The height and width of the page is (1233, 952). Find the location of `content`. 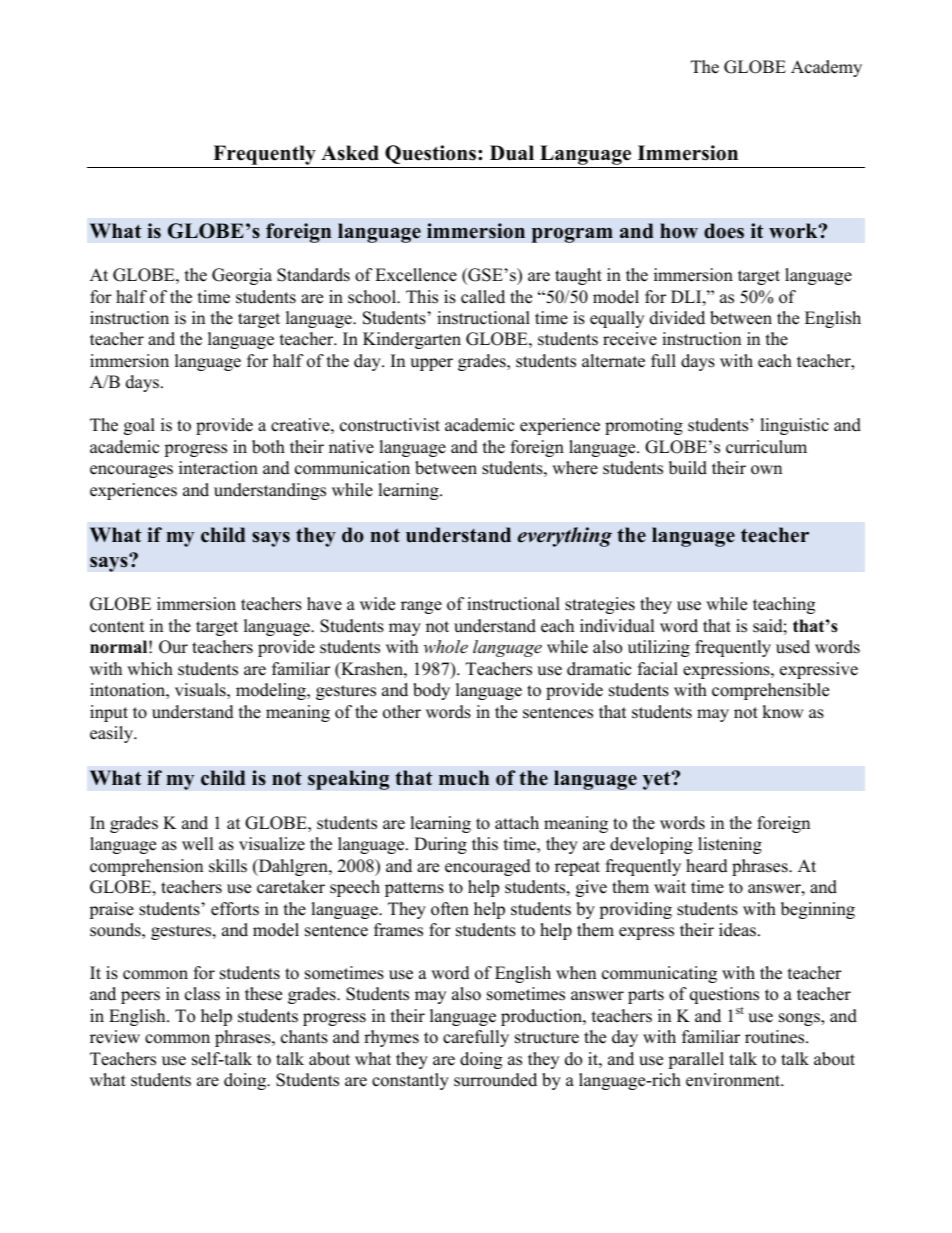

content is located at coordinates (117, 627).
